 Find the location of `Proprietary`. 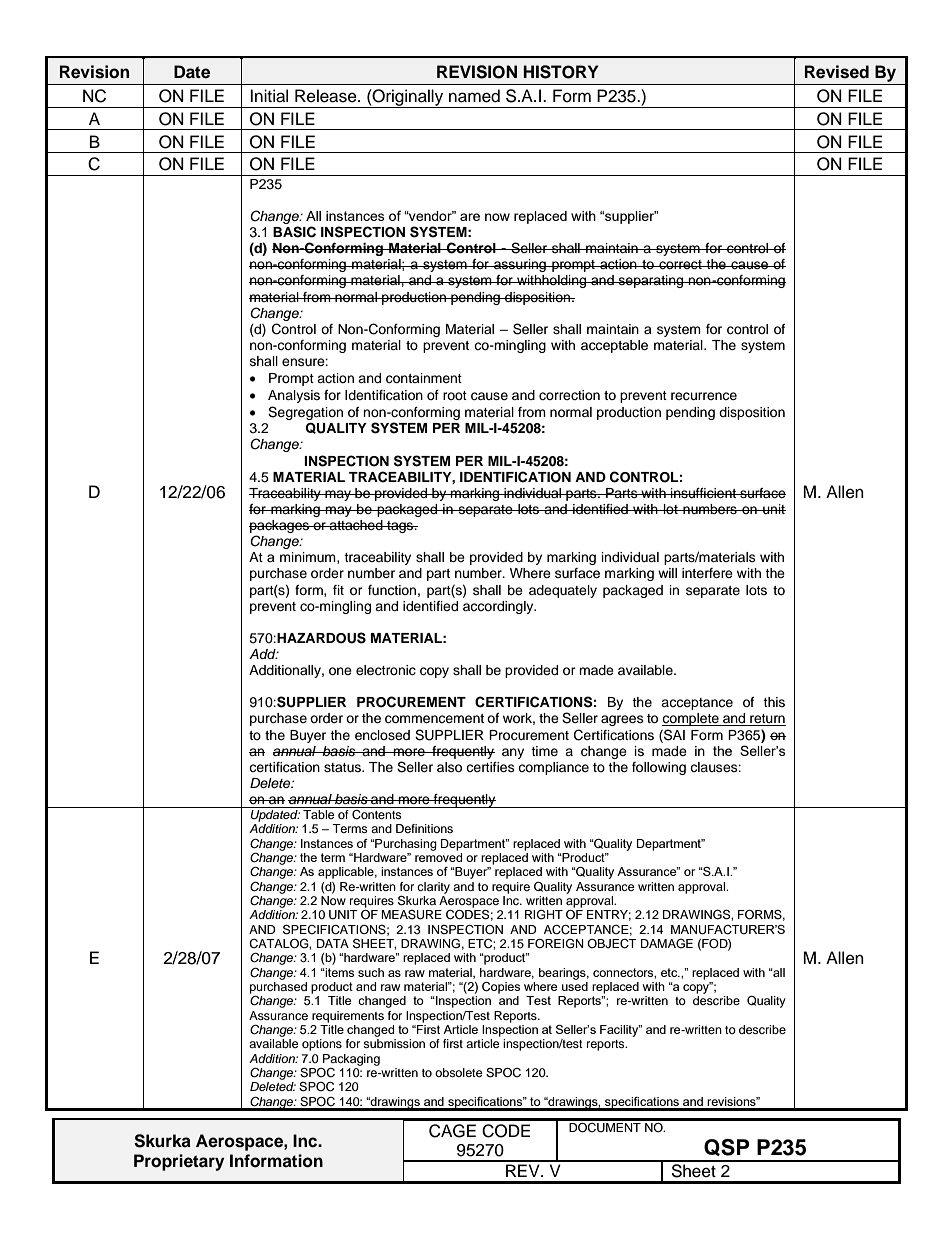

Proprietary is located at coordinates (179, 1162).
